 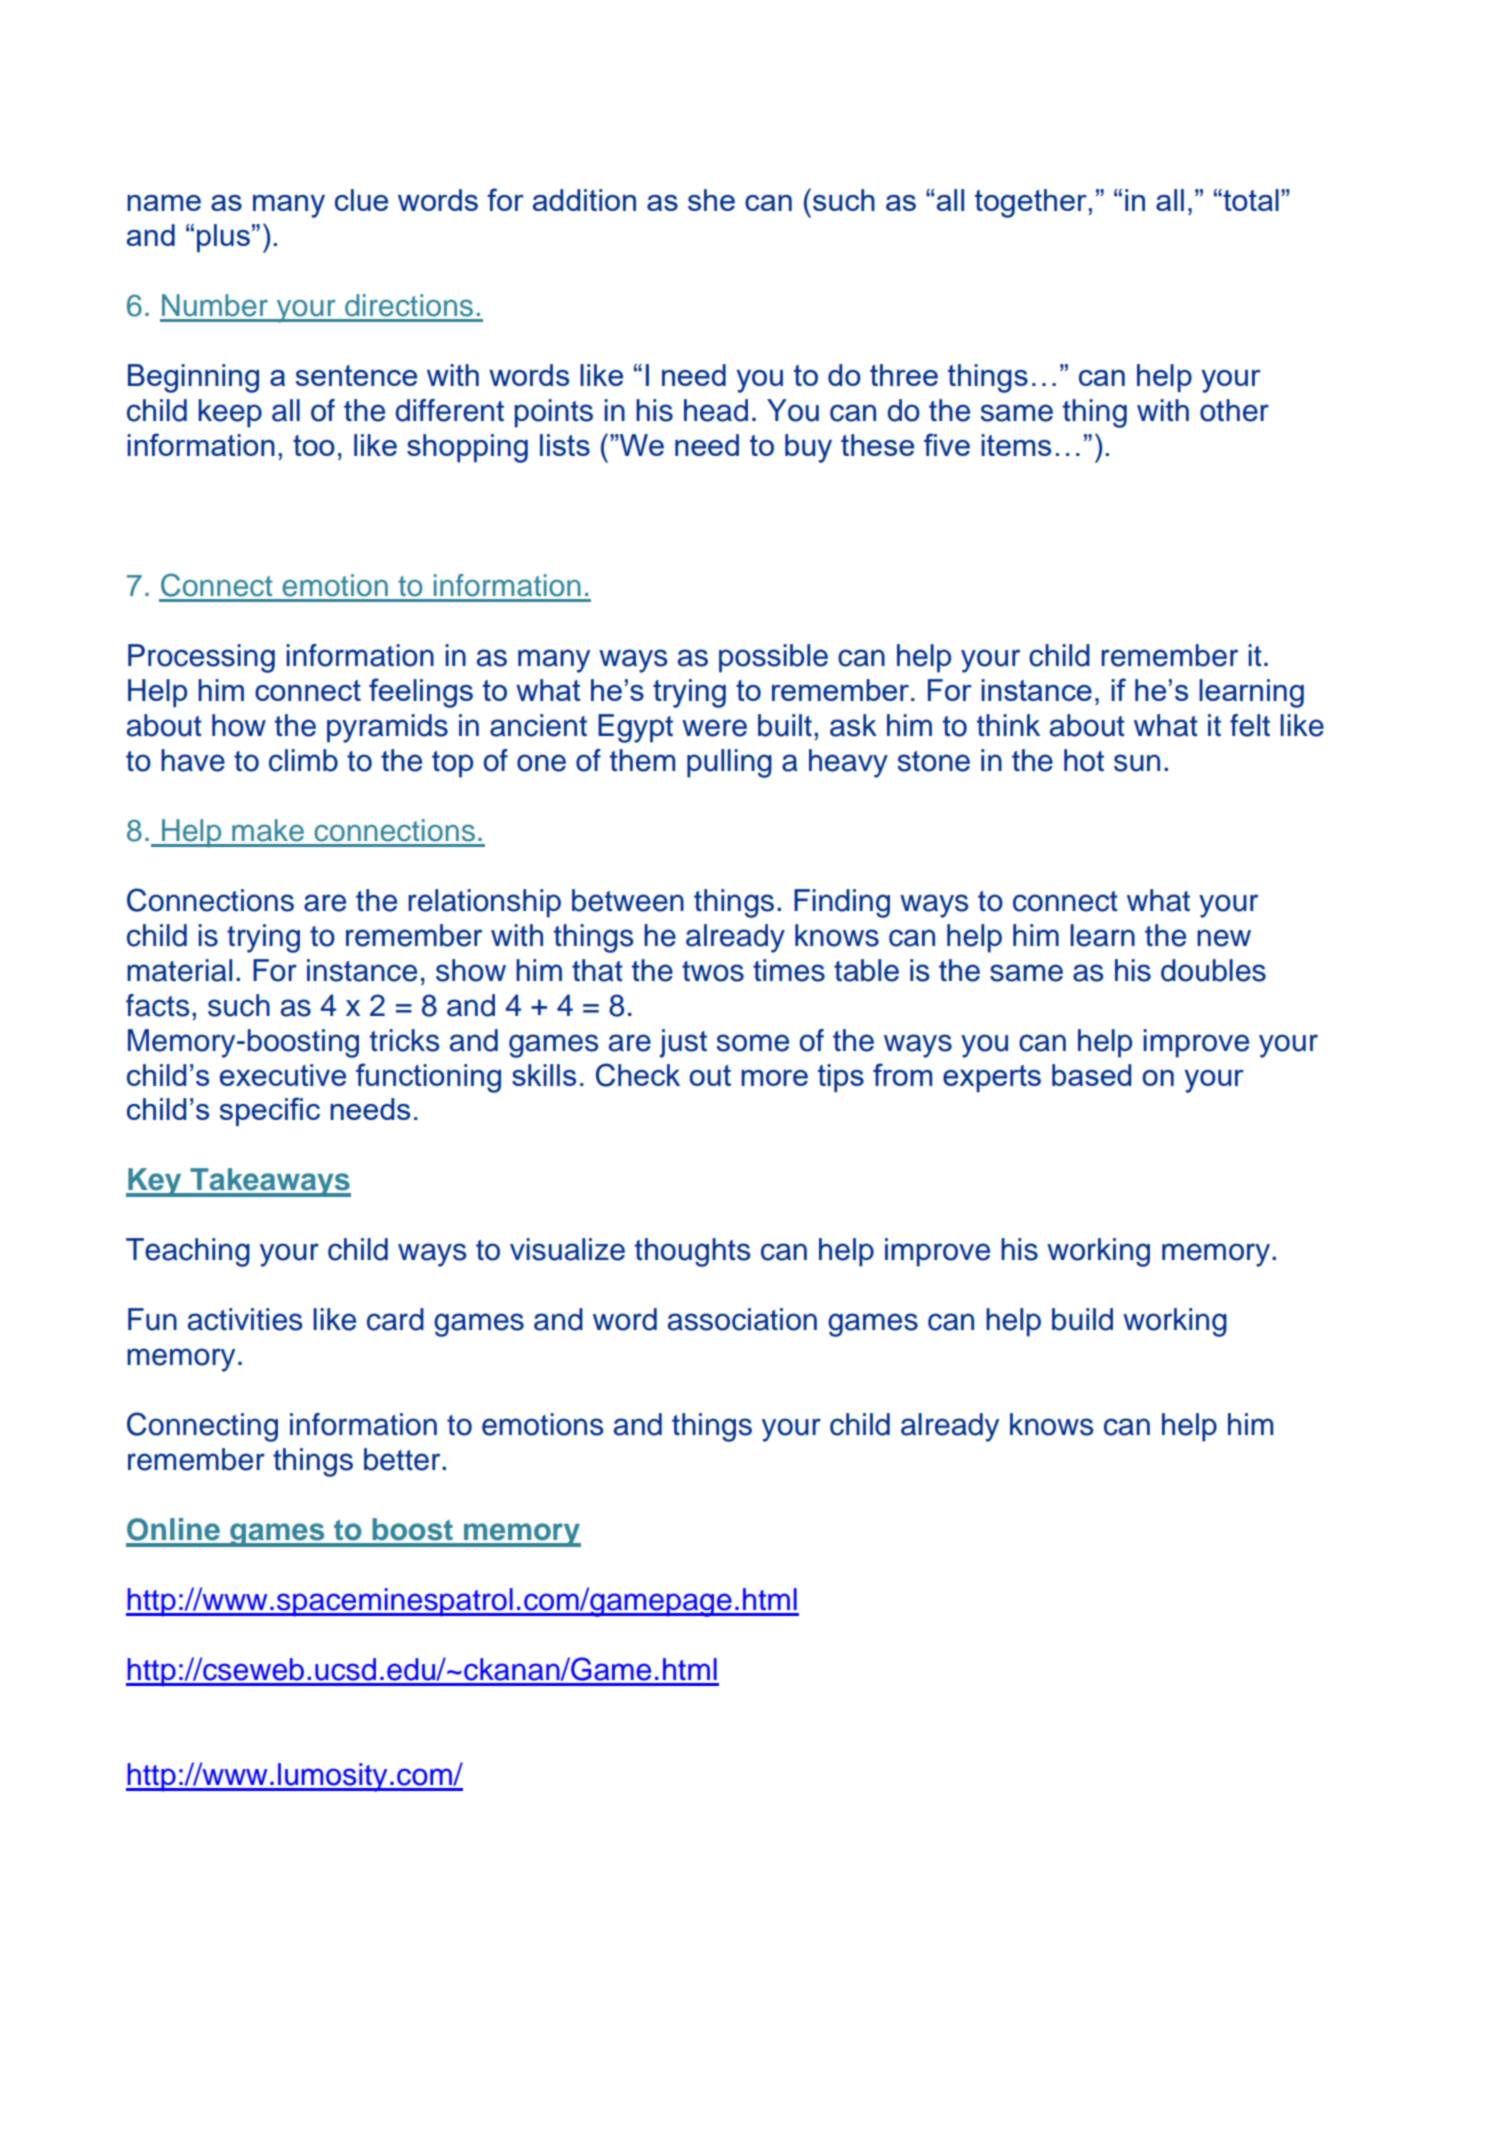 I want to click on together, so click(x=1032, y=203).
